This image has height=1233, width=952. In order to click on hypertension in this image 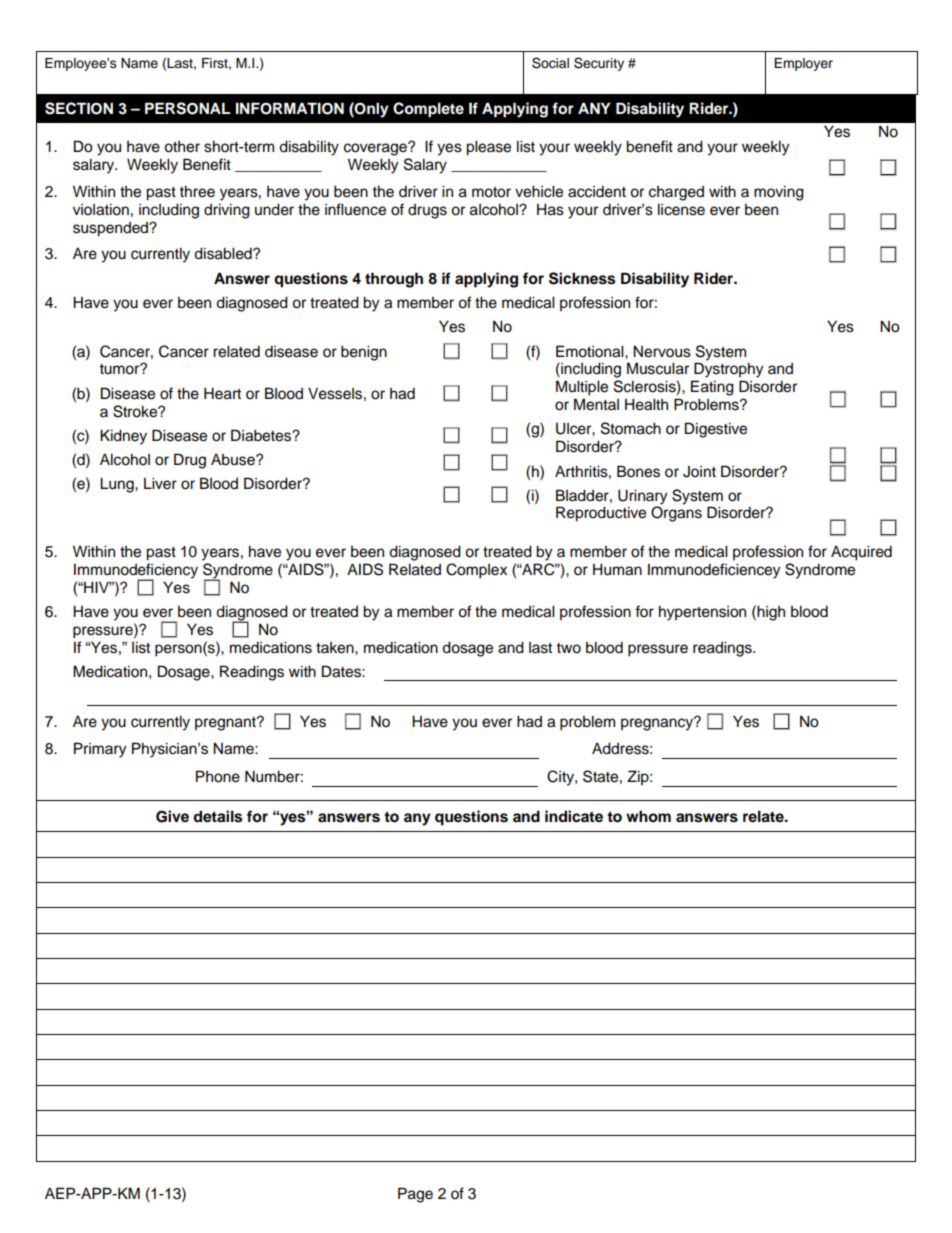, I will do `click(702, 613)`.
